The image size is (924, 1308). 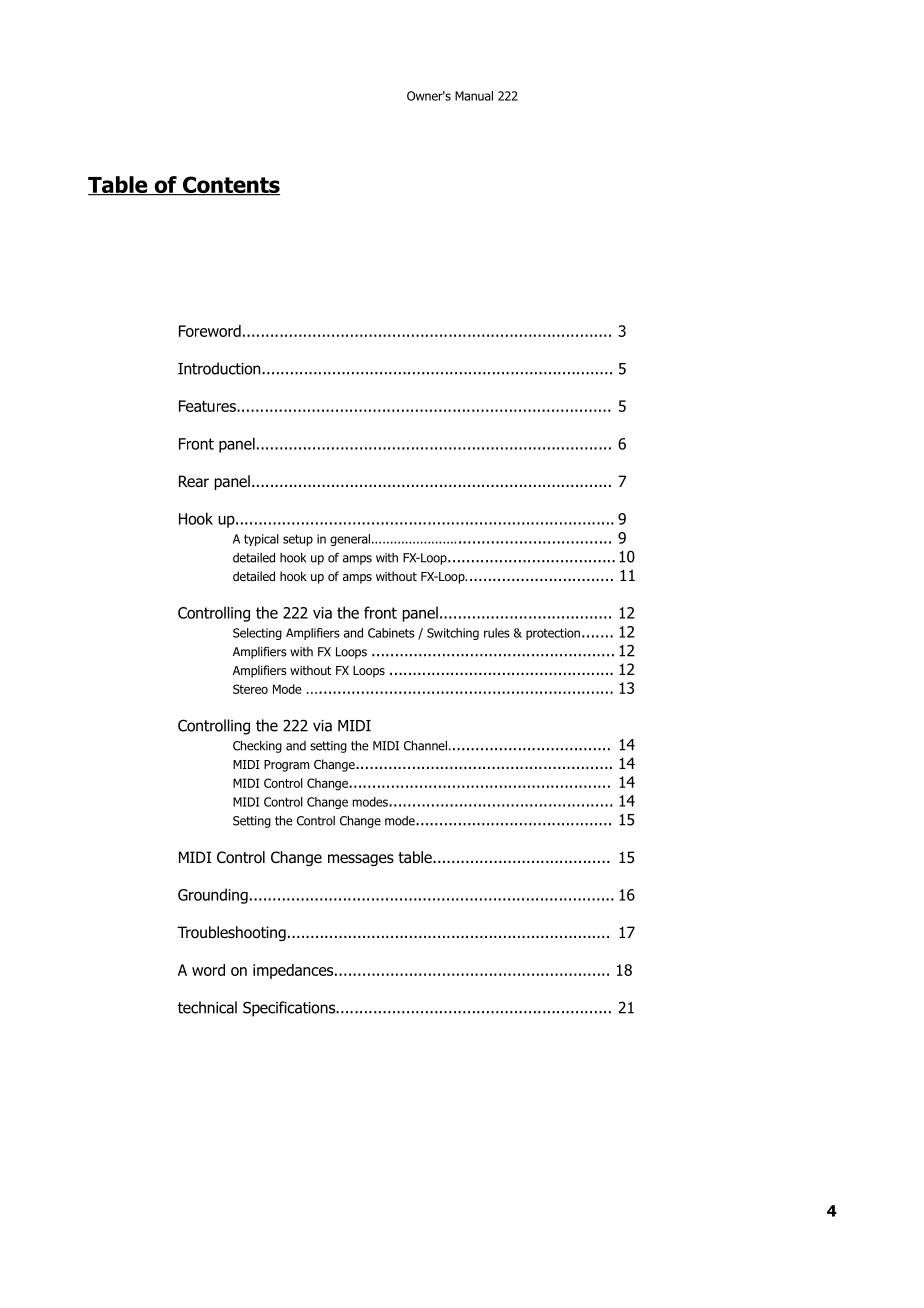 What do you see at coordinates (207, 1007) in the image?
I see `technical` at bounding box center [207, 1007].
